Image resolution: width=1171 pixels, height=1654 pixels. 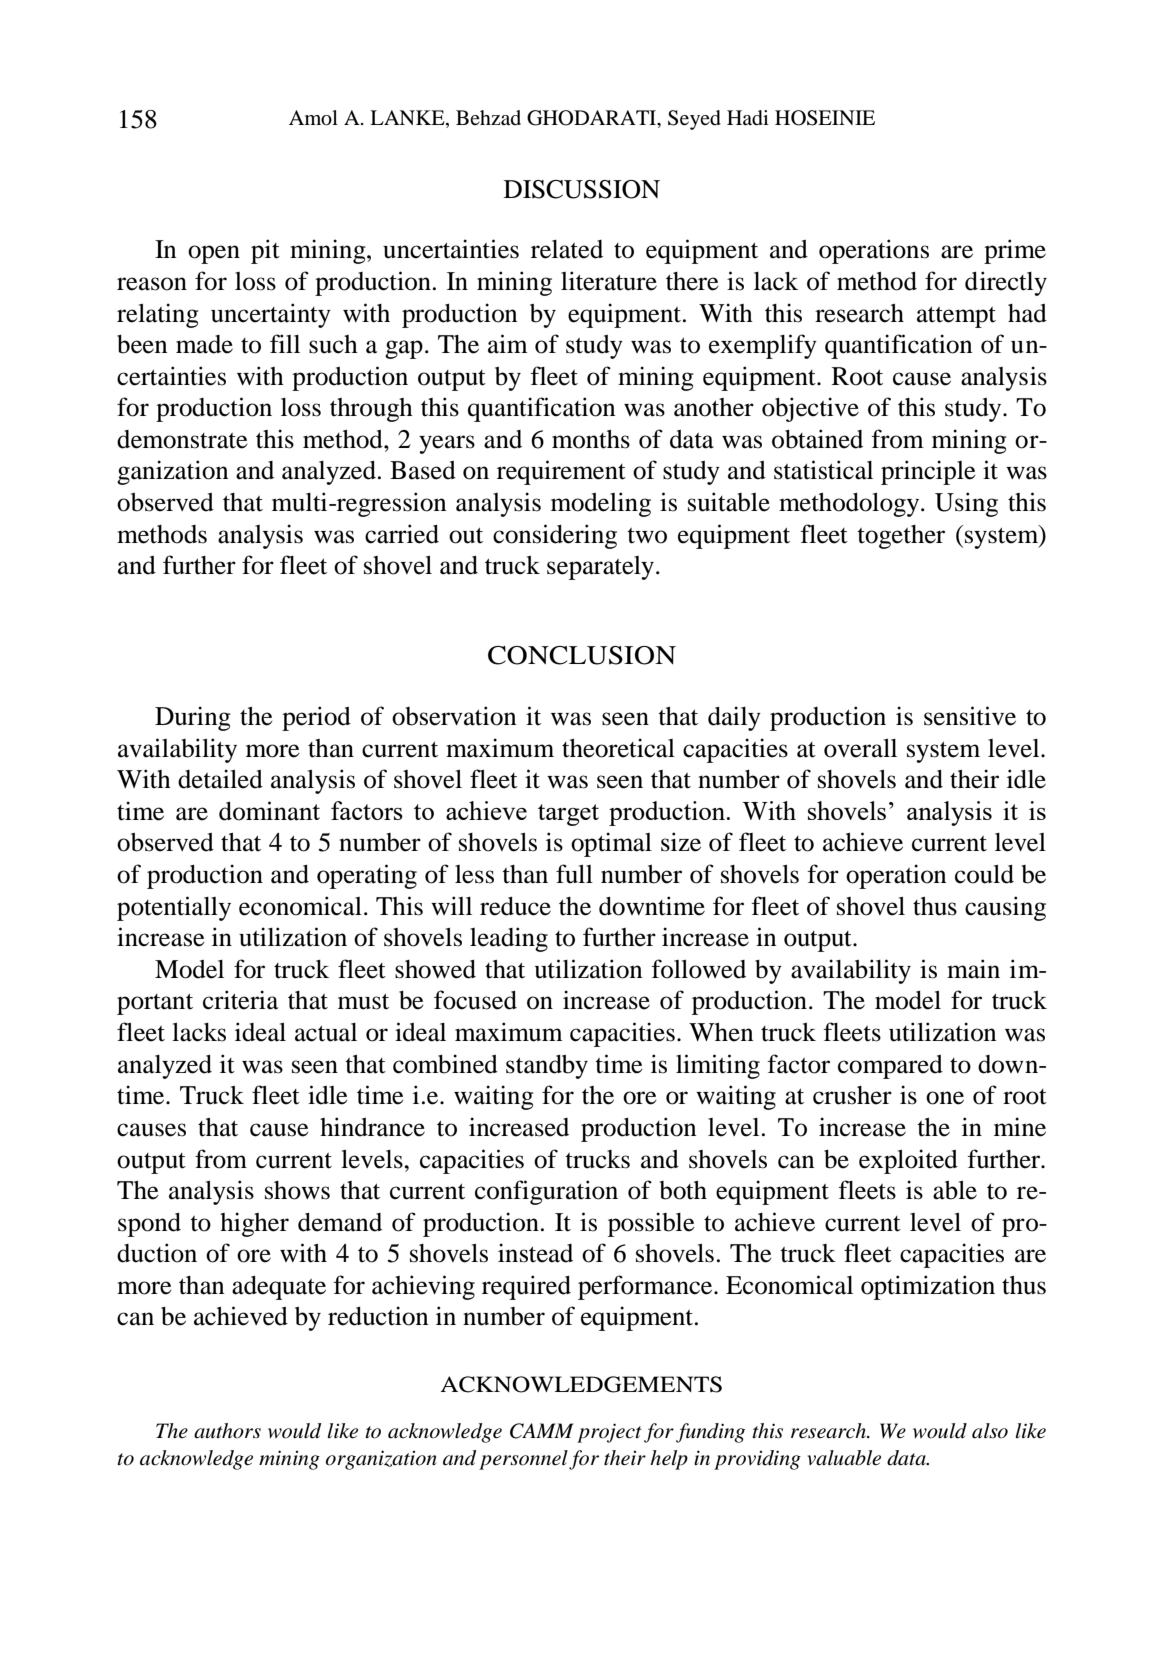 I want to click on detailed, so click(x=220, y=779).
